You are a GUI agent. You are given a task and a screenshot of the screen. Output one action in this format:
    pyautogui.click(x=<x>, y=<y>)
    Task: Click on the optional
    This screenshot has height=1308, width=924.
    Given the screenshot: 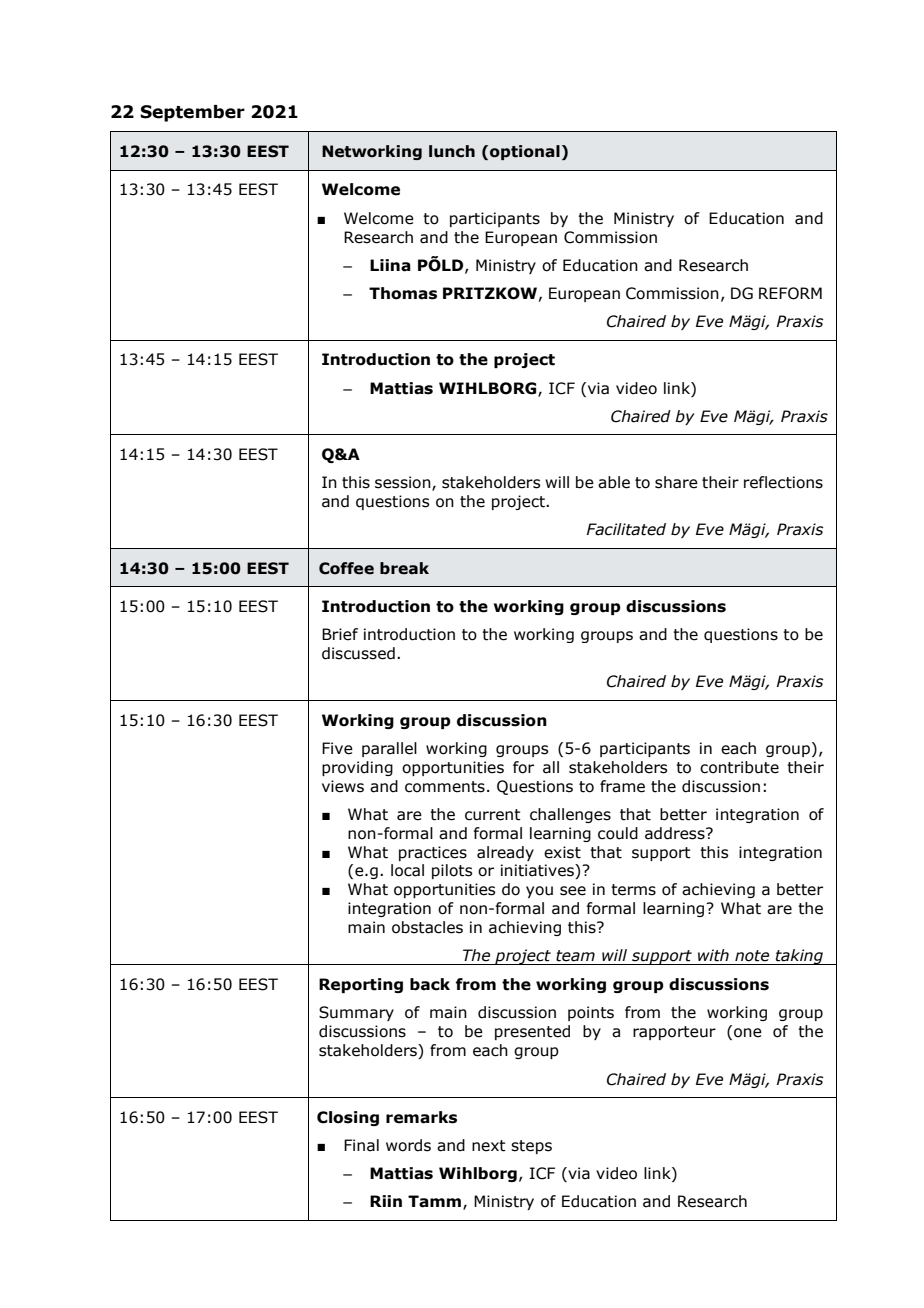 What is the action you would take?
    pyautogui.click(x=525, y=152)
